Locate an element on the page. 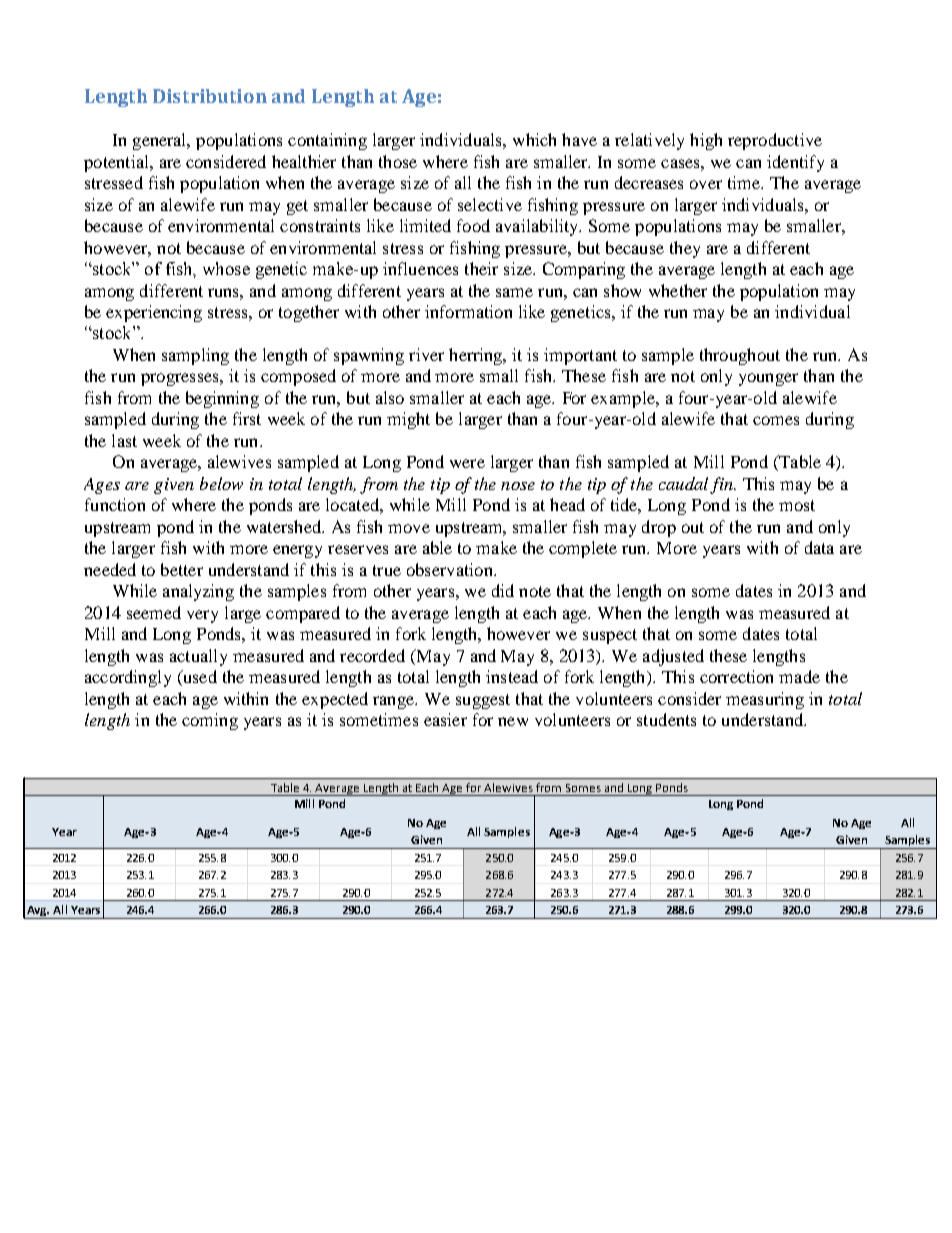  easier is located at coordinates (445, 719).
